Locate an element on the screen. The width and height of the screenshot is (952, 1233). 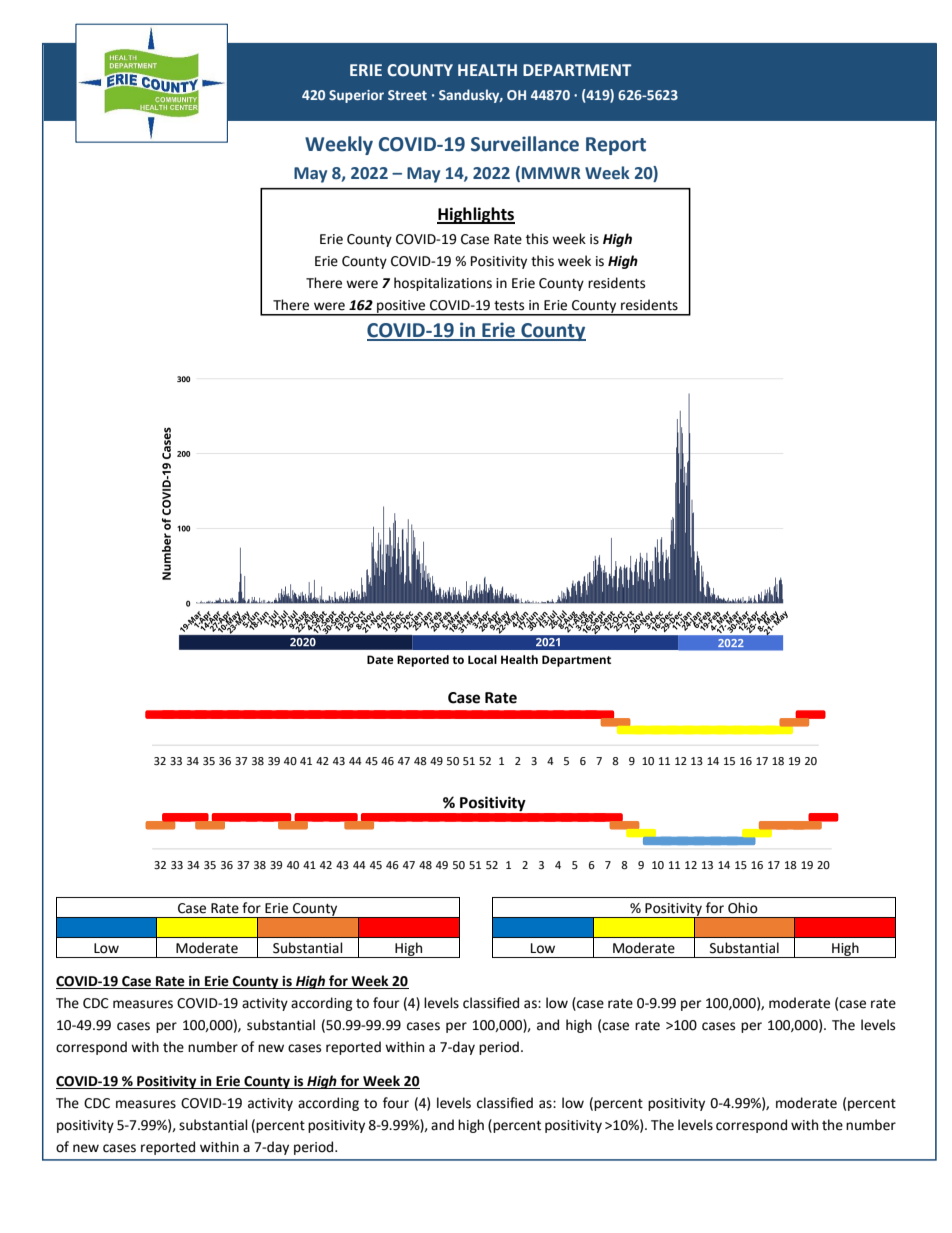
positive is located at coordinates (401, 307).
